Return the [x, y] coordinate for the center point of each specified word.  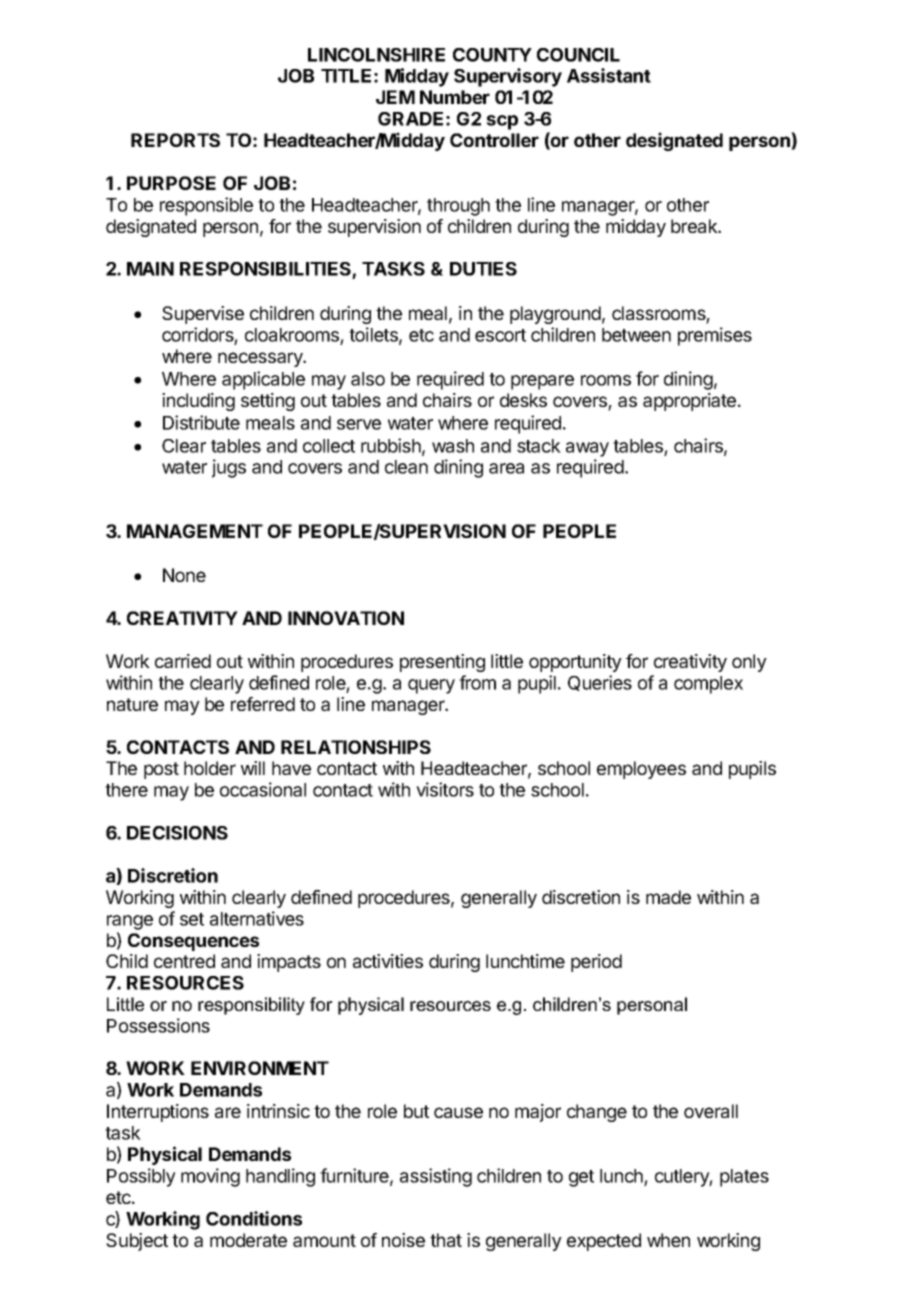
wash [453, 446]
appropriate [691, 402]
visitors [445, 789]
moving [210, 1177]
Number [455, 97]
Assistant [609, 75]
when [668, 1240]
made [668, 897]
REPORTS [175, 140]
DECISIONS [177, 833]
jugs [229, 468]
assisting [436, 1177]
